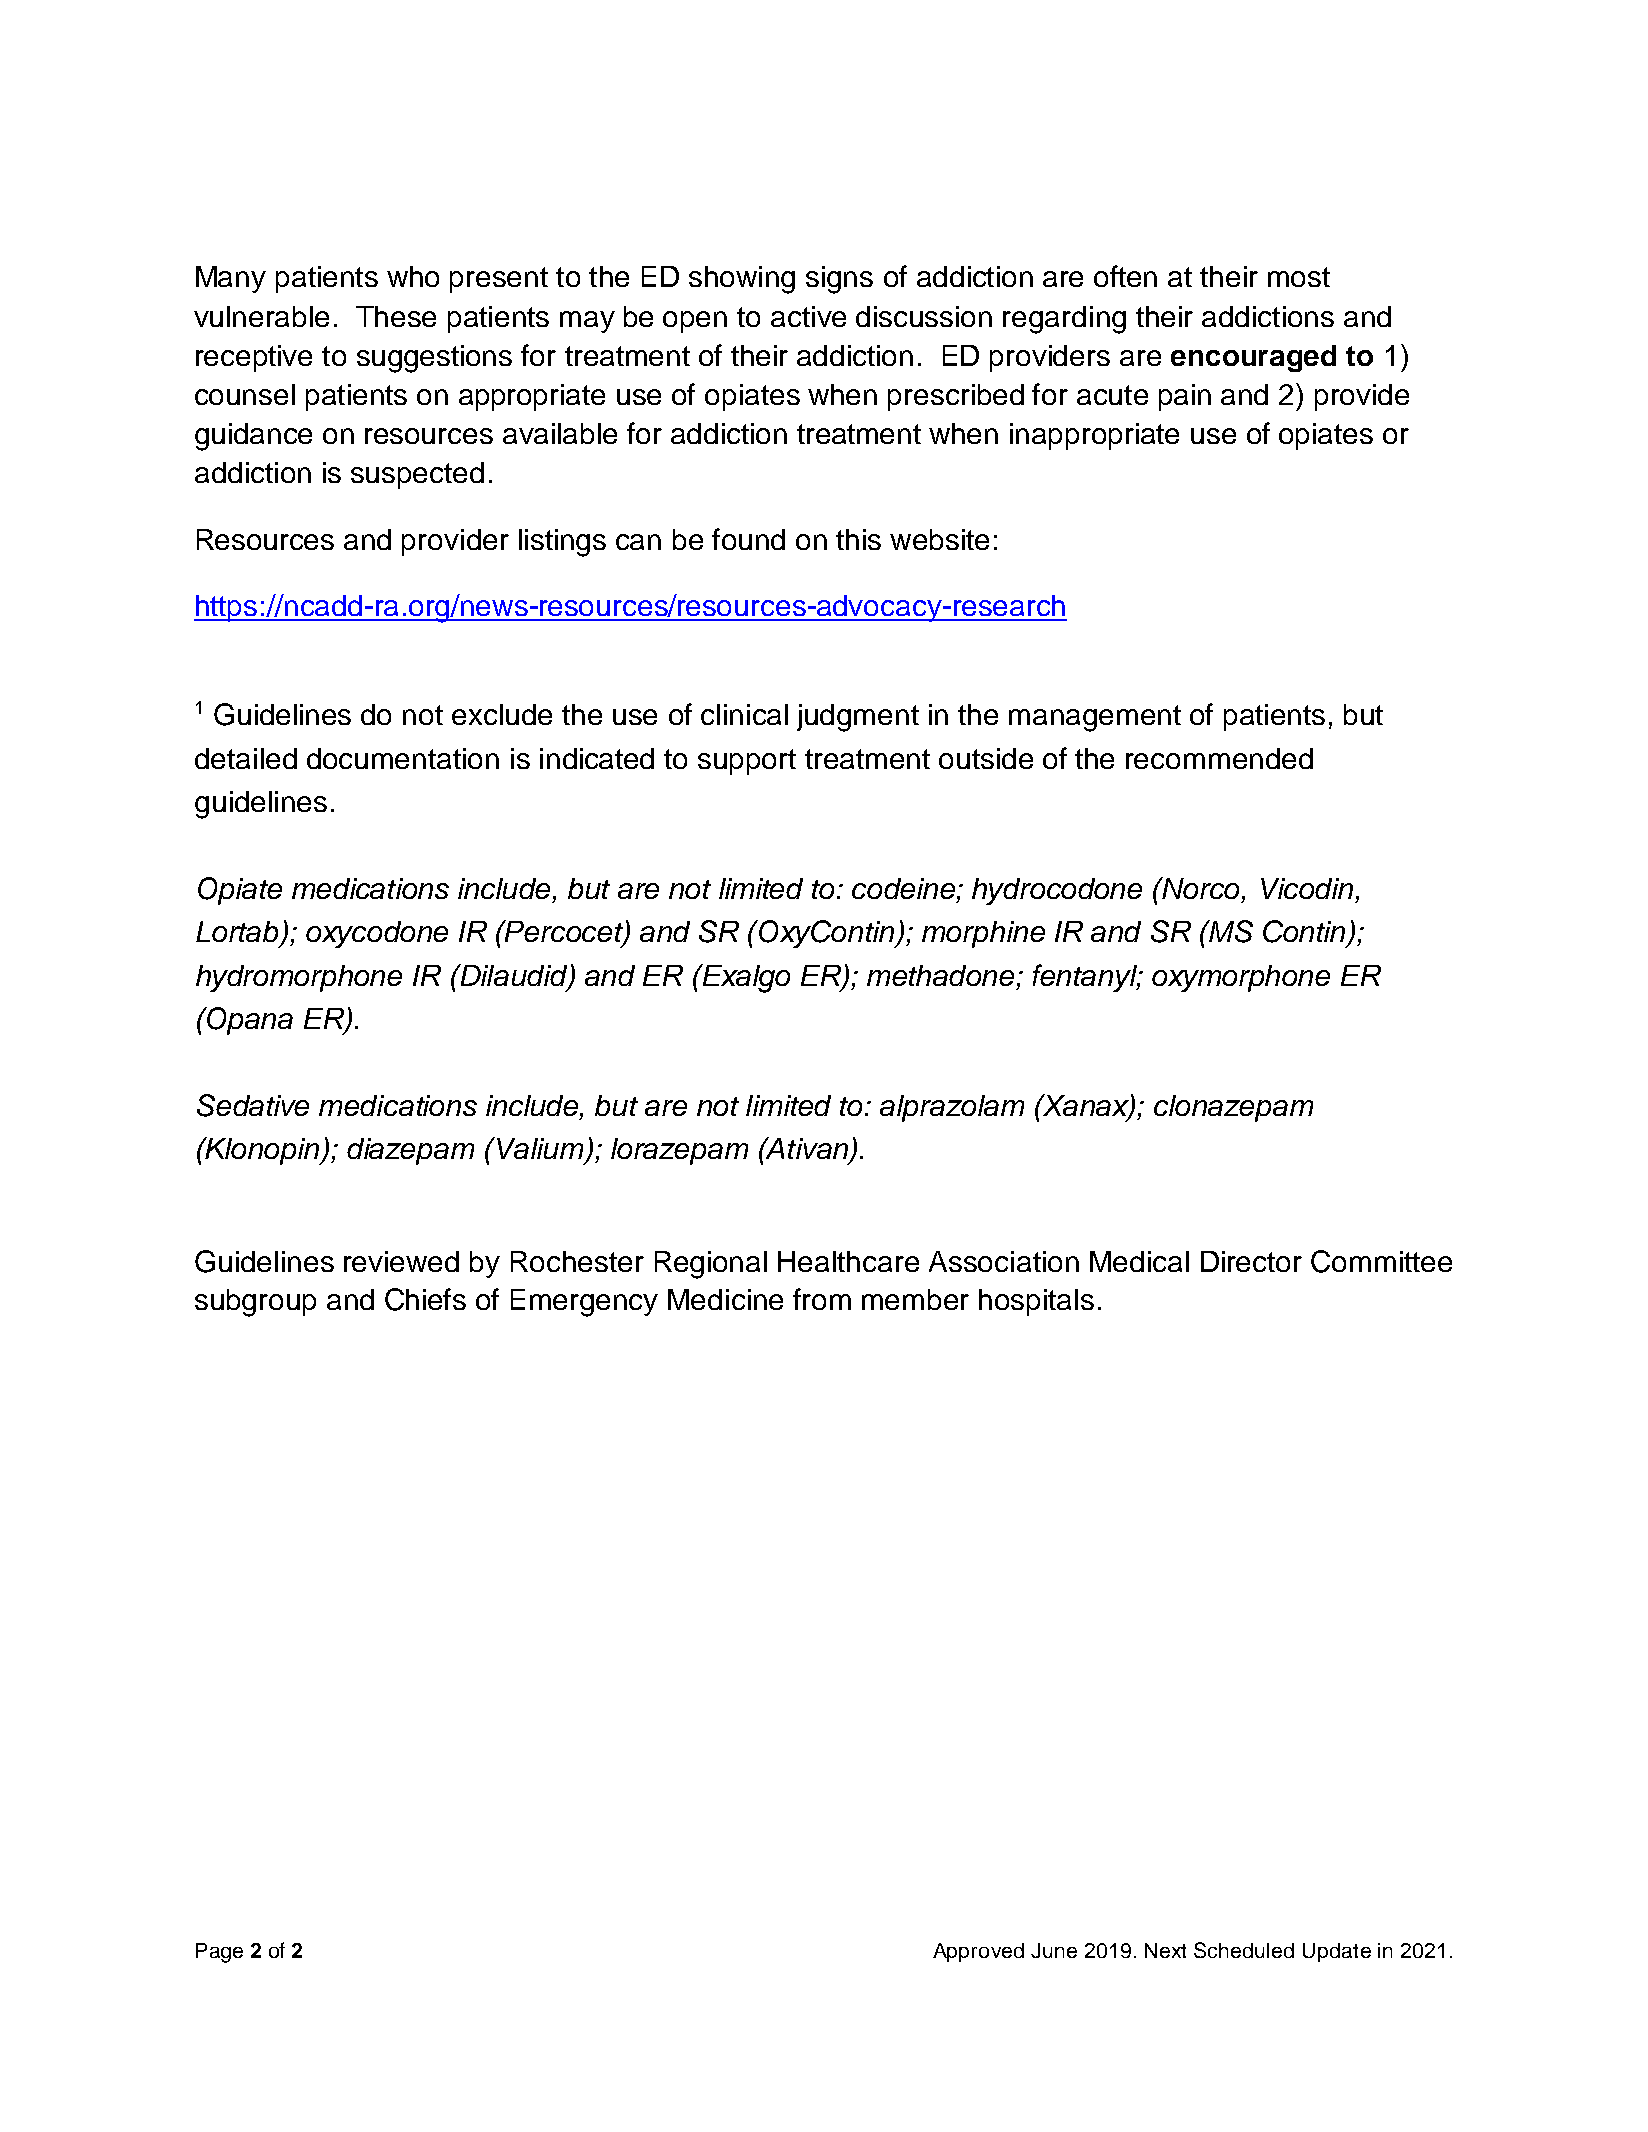 The image size is (1648, 2132). What do you see at coordinates (403, 758) in the screenshot?
I see `documentation` at bounding box center [403, 758].
